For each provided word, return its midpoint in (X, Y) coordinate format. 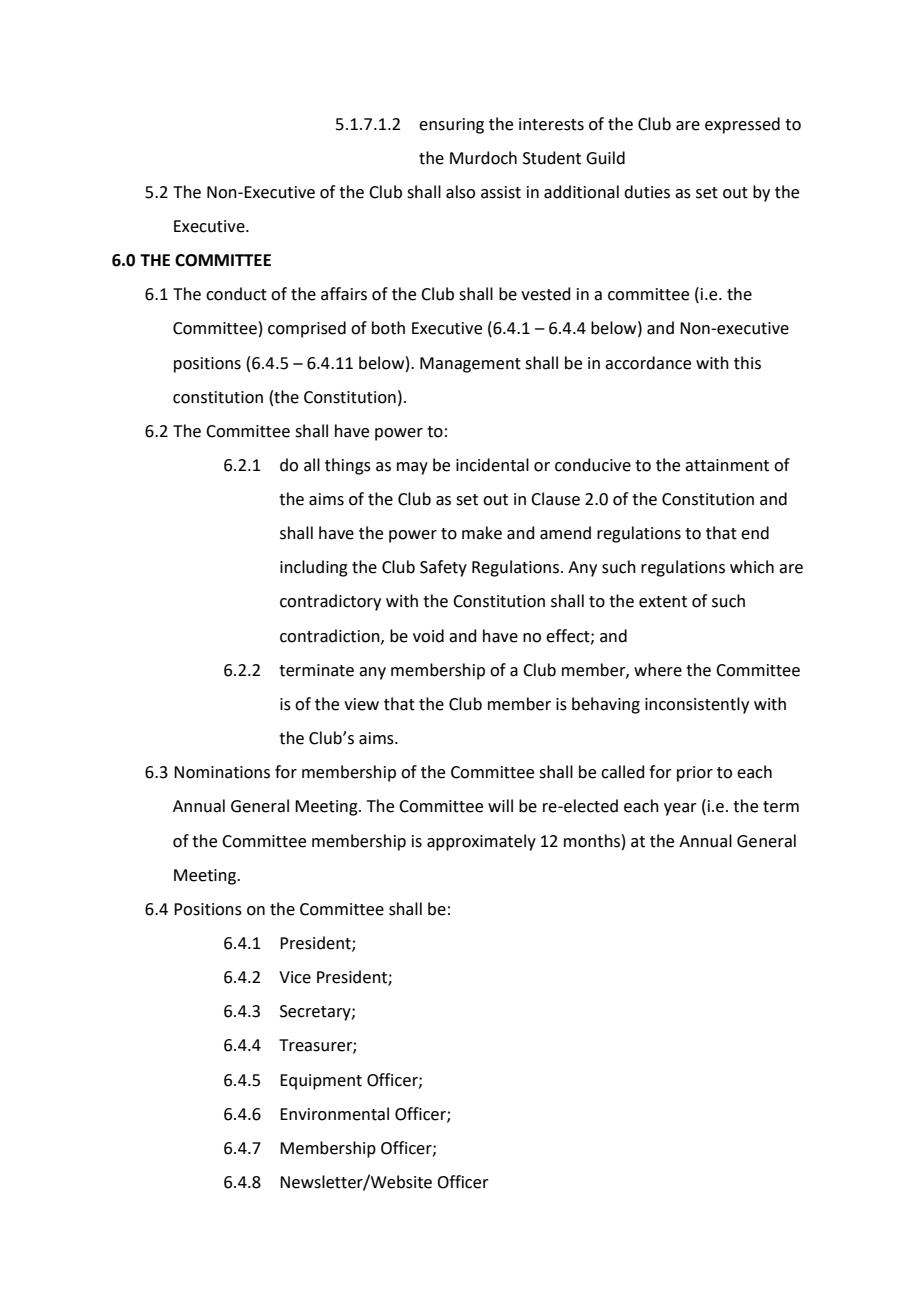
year (680, 809)
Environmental (334, 1114)
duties (647, 192)
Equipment (321, 1082)
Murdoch (483, 158)
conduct (236, 294)
